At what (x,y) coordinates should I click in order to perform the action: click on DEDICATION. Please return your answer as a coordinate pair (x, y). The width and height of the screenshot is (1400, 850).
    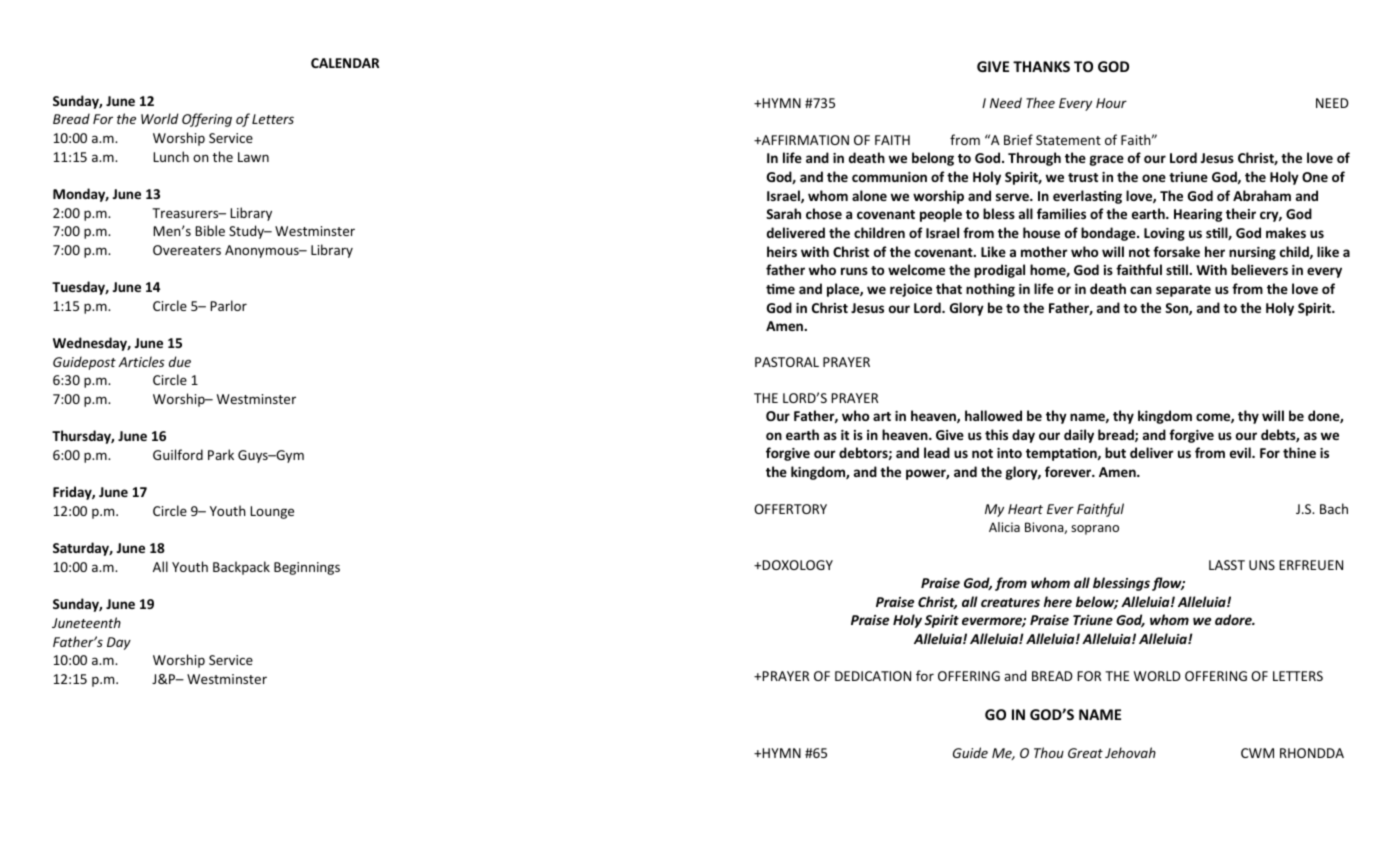
    Looking at the image, I should click on (873, 676).
